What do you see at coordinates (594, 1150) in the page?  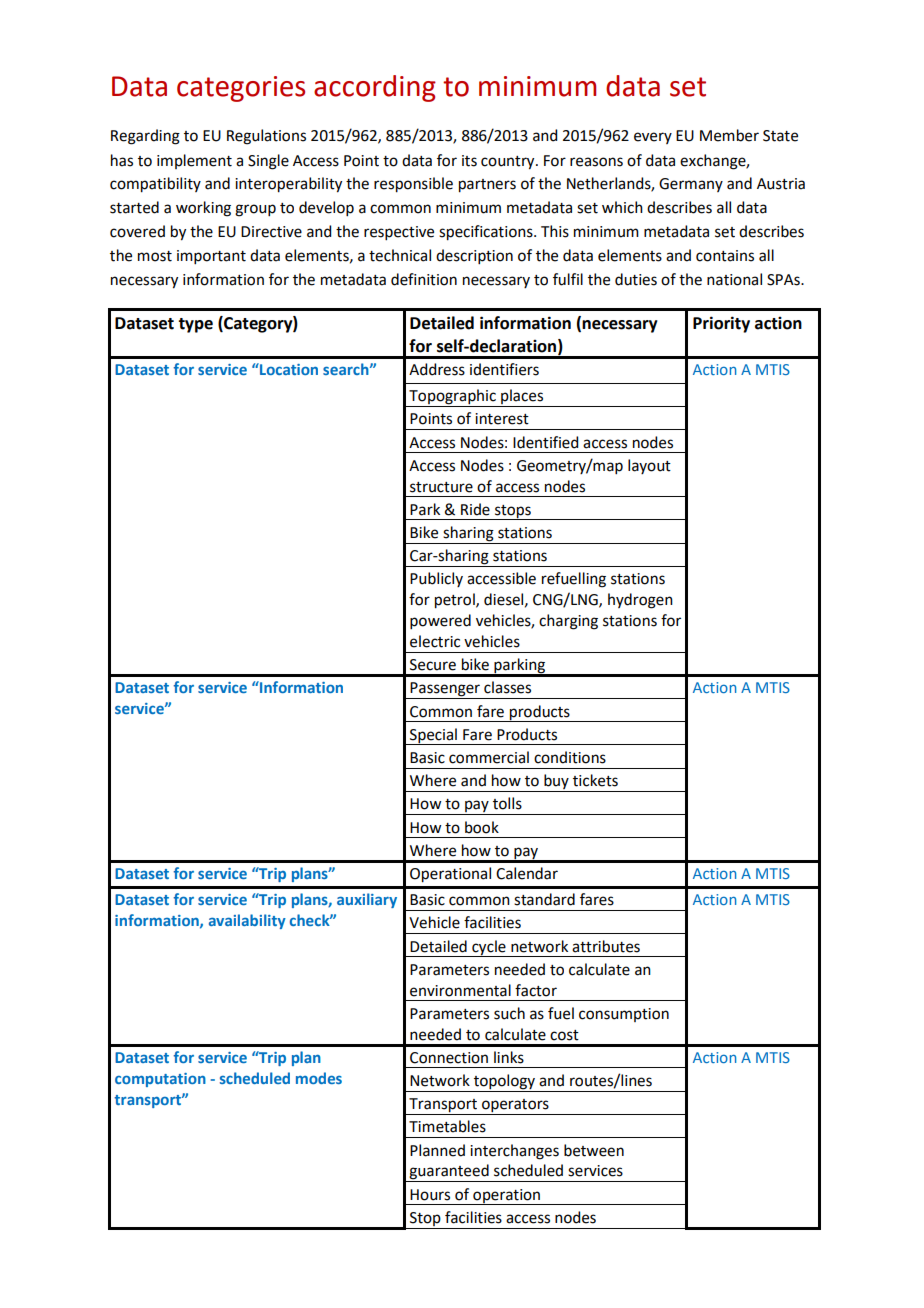 I see `between` at bounding box center [594, 1150].
